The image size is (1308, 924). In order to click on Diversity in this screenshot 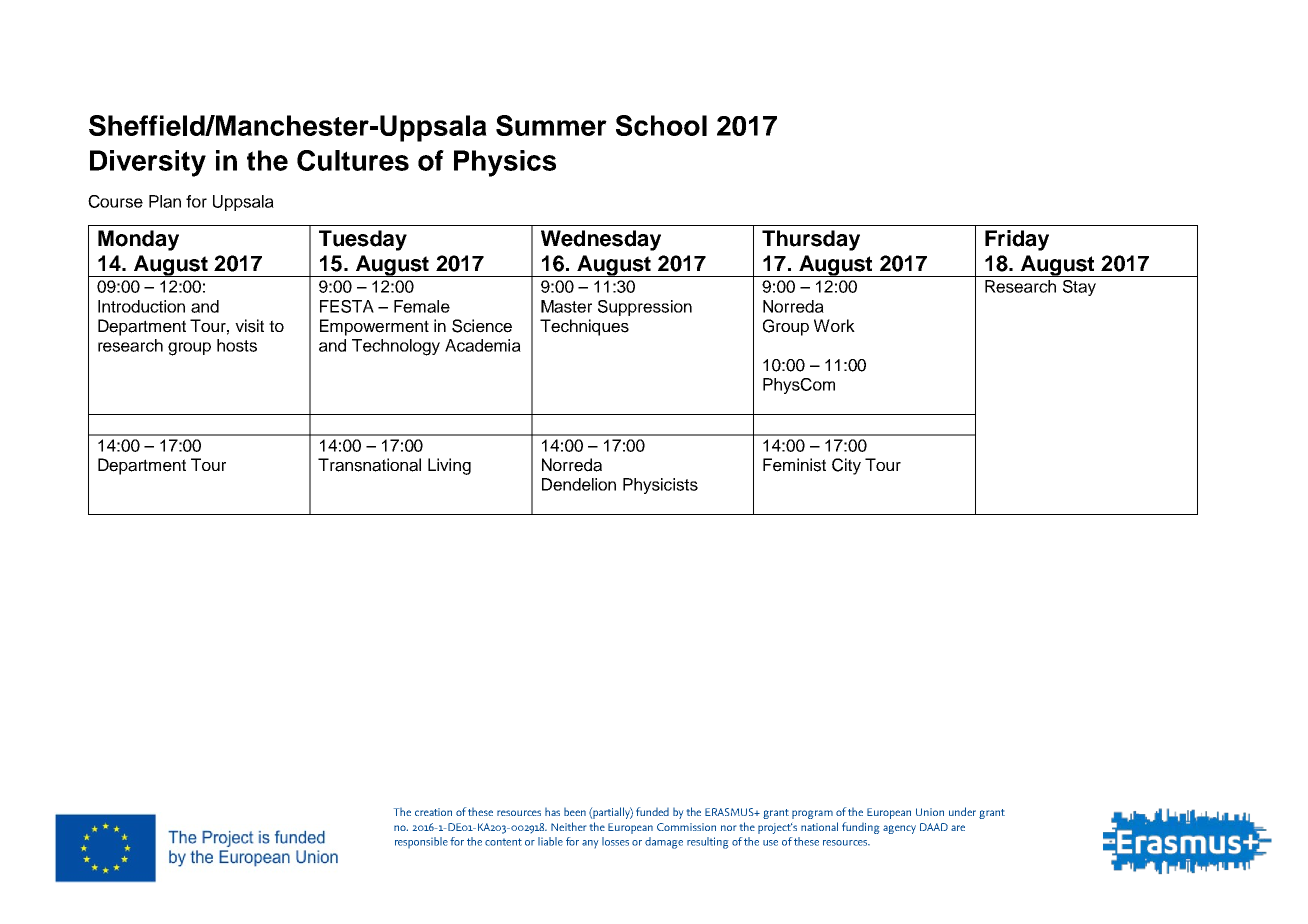, I will do `click(148, 163)`.
